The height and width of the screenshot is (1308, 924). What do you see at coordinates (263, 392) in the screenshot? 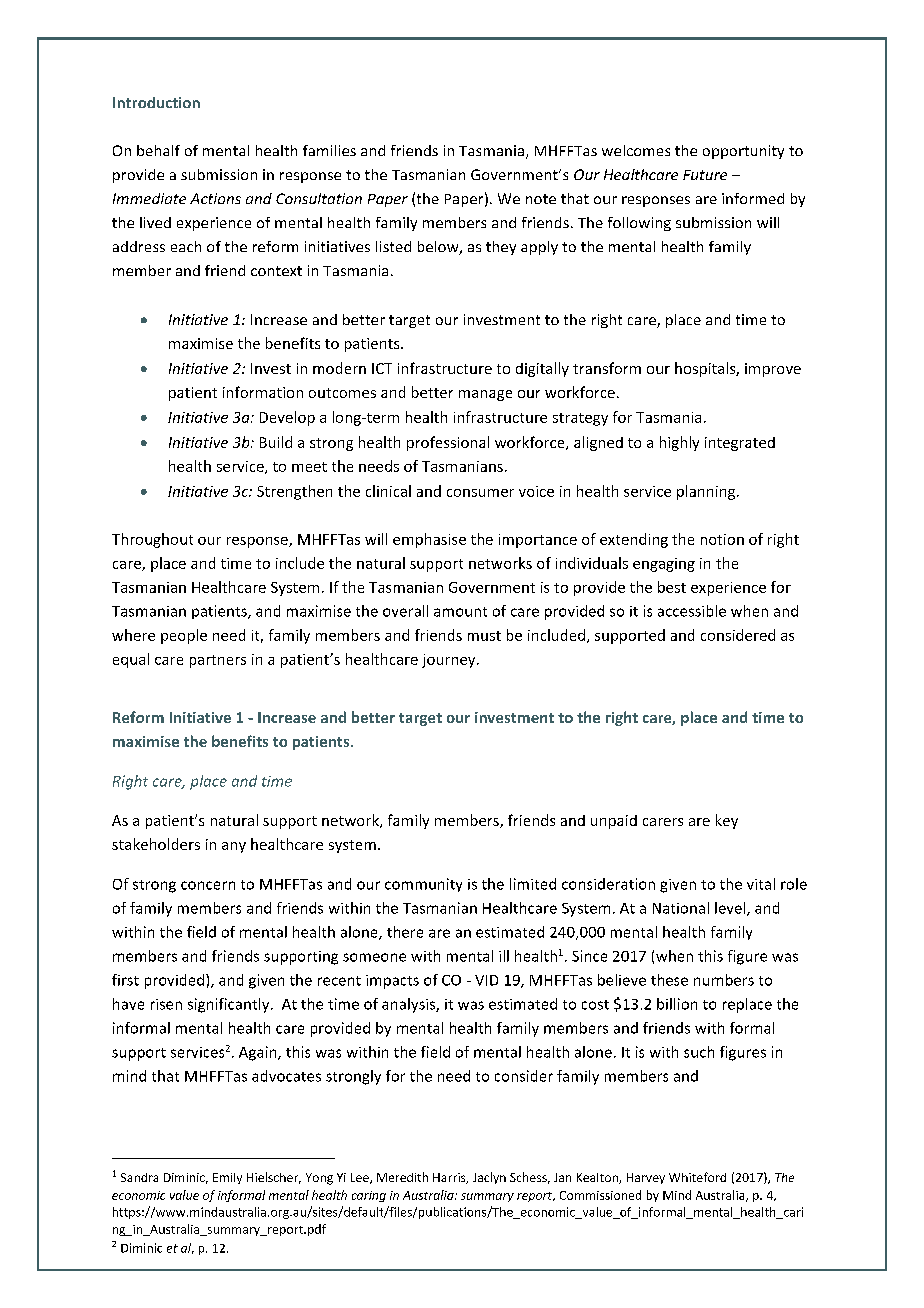
I see `information` at bounding box center [263, 392].
